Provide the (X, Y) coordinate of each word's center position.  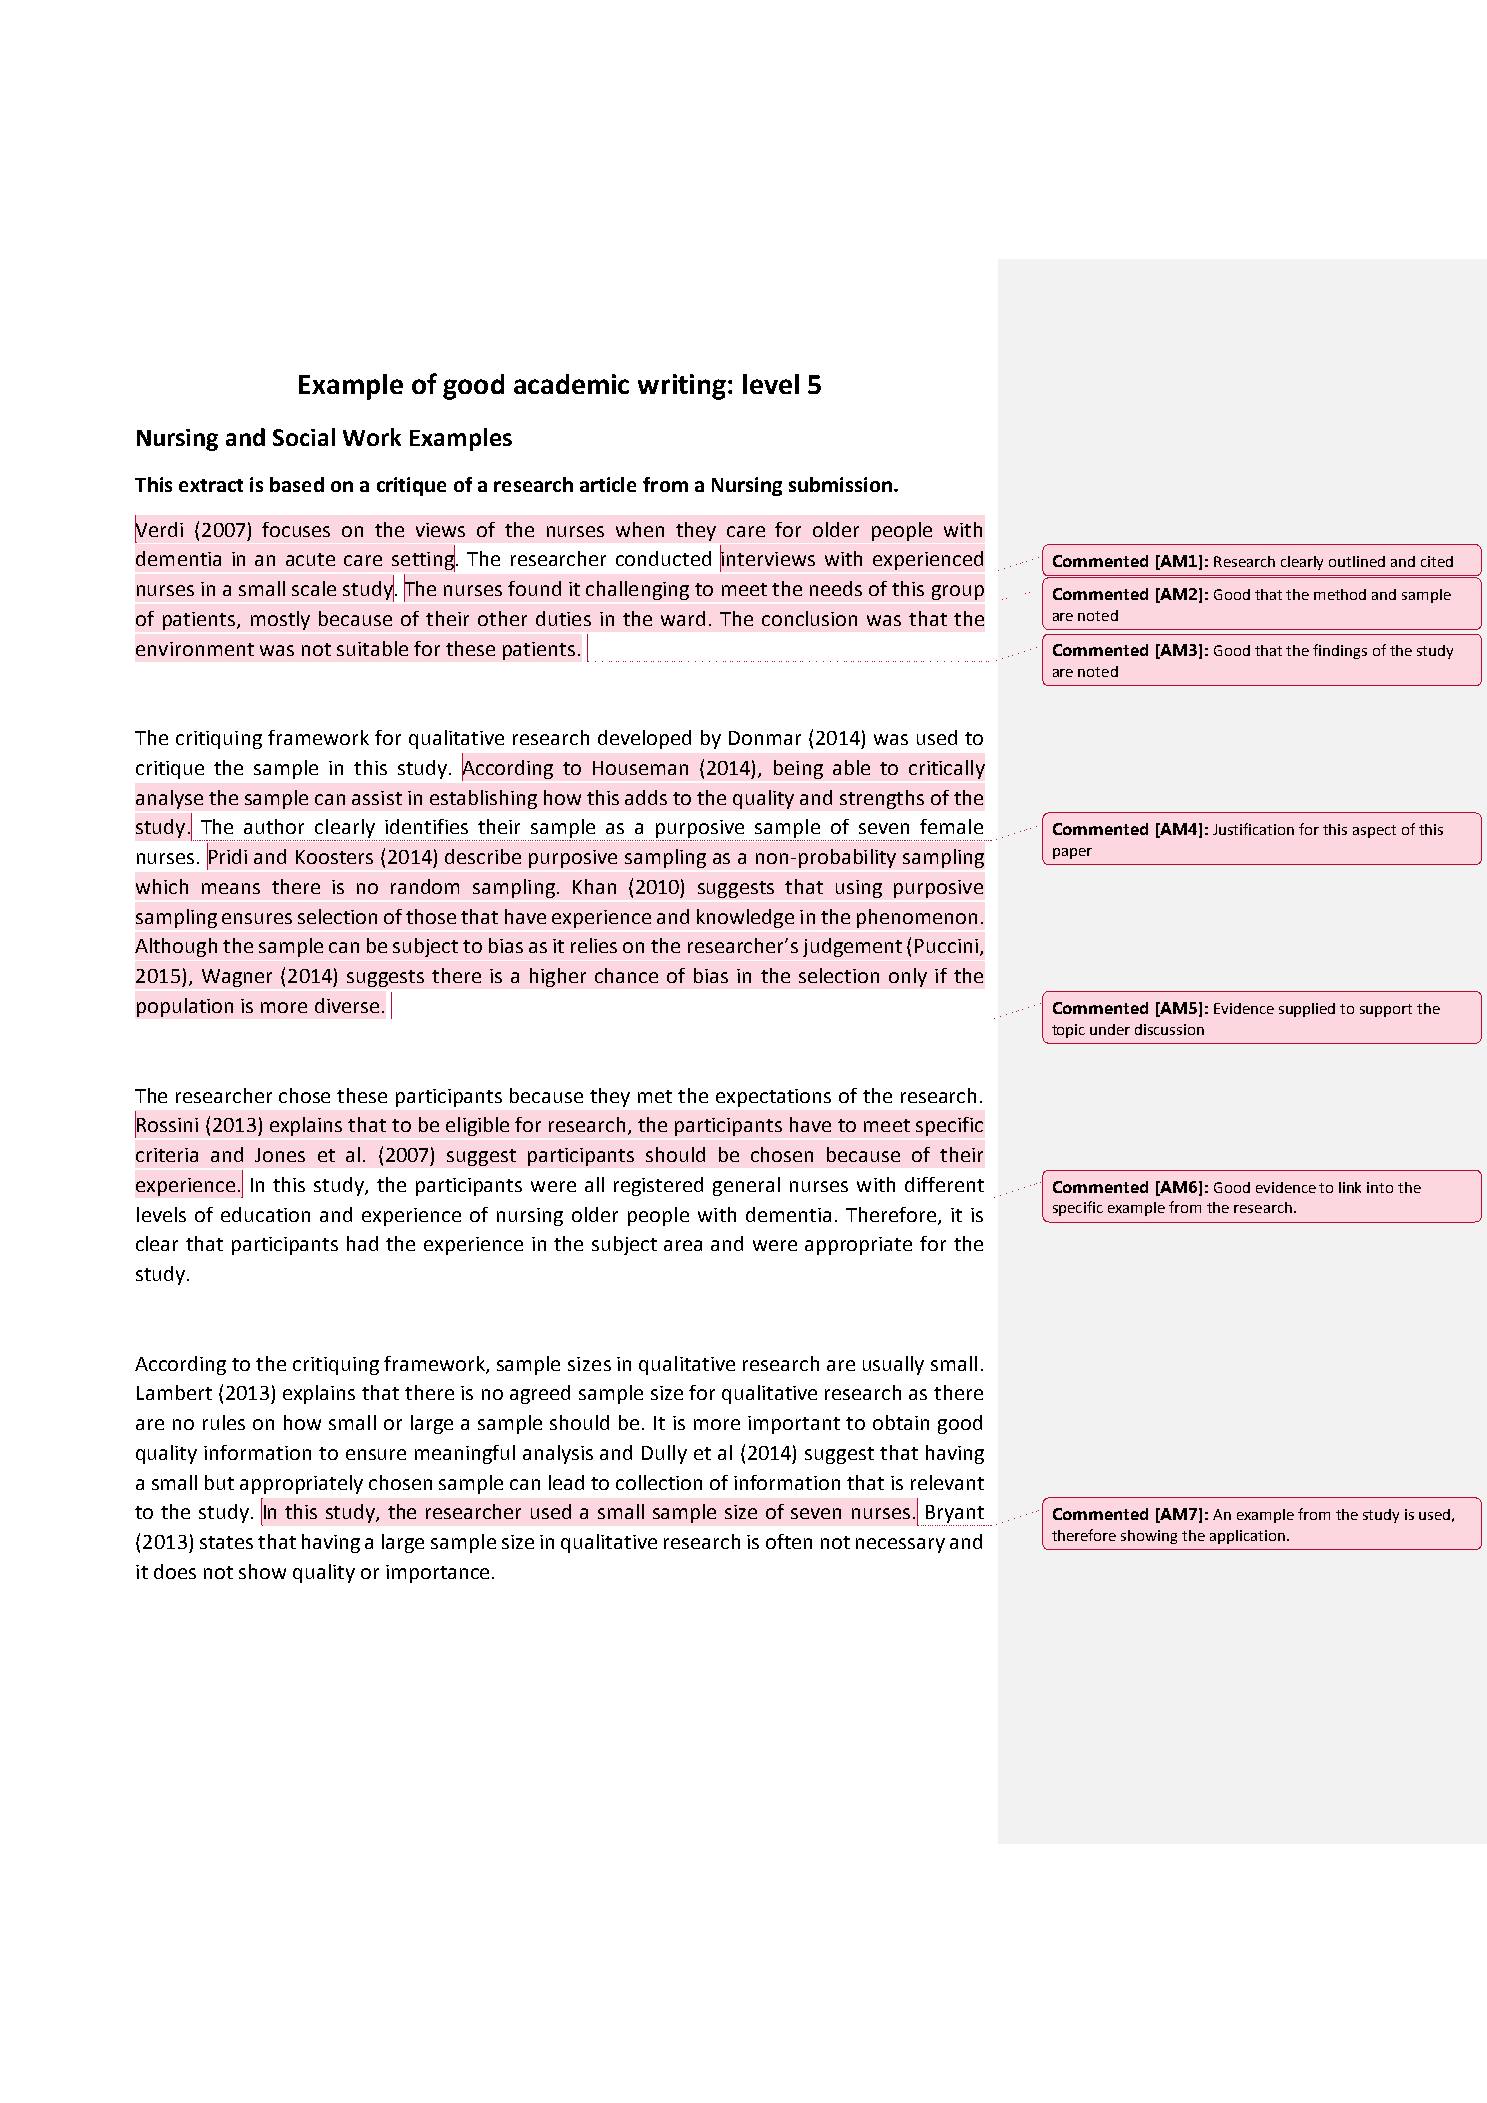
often (789, 1541)
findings (1340, 651)
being (798, 769)
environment (195, 649)
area (683, 1245)
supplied (1307, 1010)
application (1247, 1537)
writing (682, 387)
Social (304, 437)
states (226, 1542)
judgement (852, 947)
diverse (347, 1005)
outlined (1357, 561)
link (1350, 1187)
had (362, 1243)
